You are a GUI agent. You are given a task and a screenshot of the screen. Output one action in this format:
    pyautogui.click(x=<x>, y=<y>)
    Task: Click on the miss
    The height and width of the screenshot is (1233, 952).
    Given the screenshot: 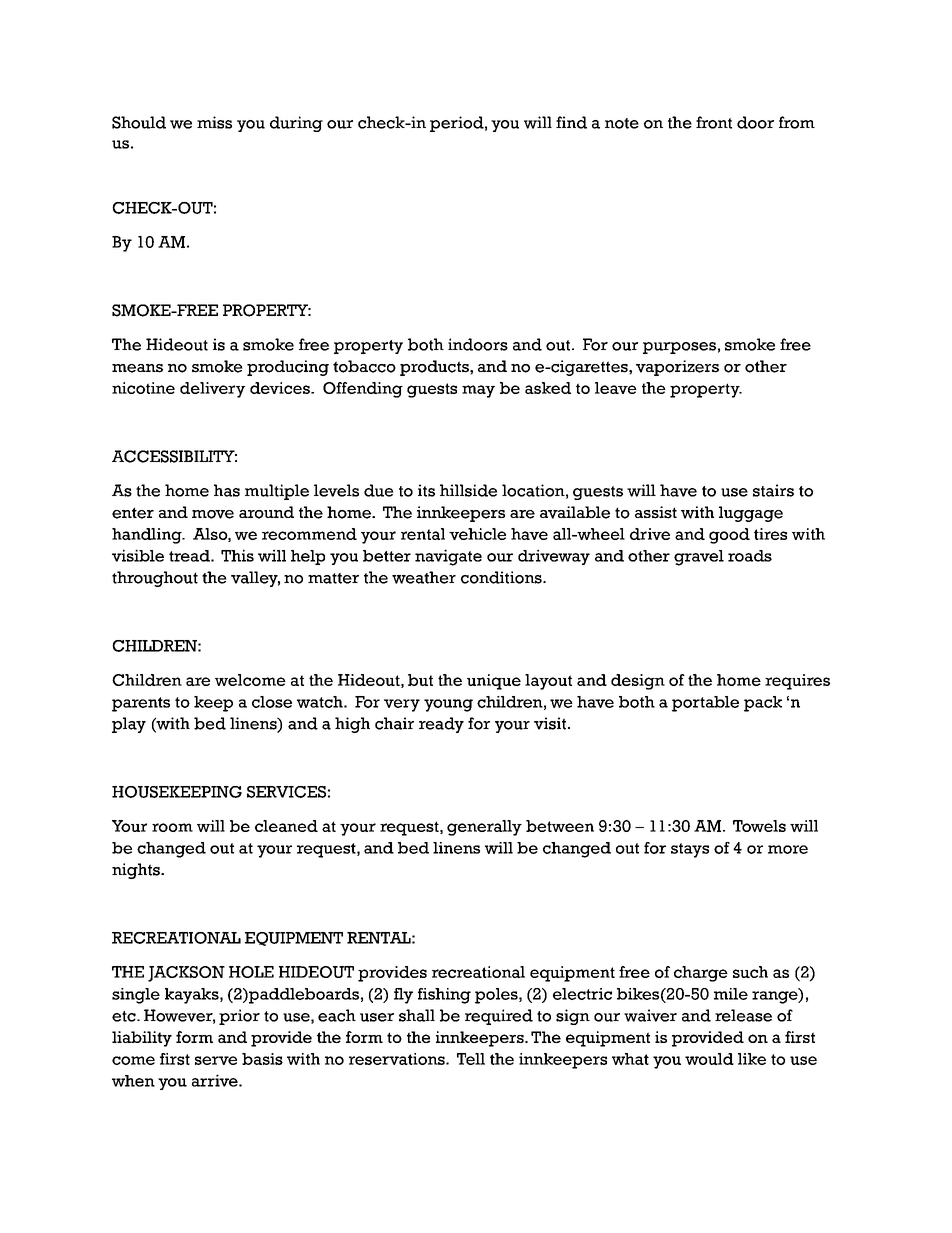 What is the action you would take?
    pyautogui.click(x=214, y=122)
